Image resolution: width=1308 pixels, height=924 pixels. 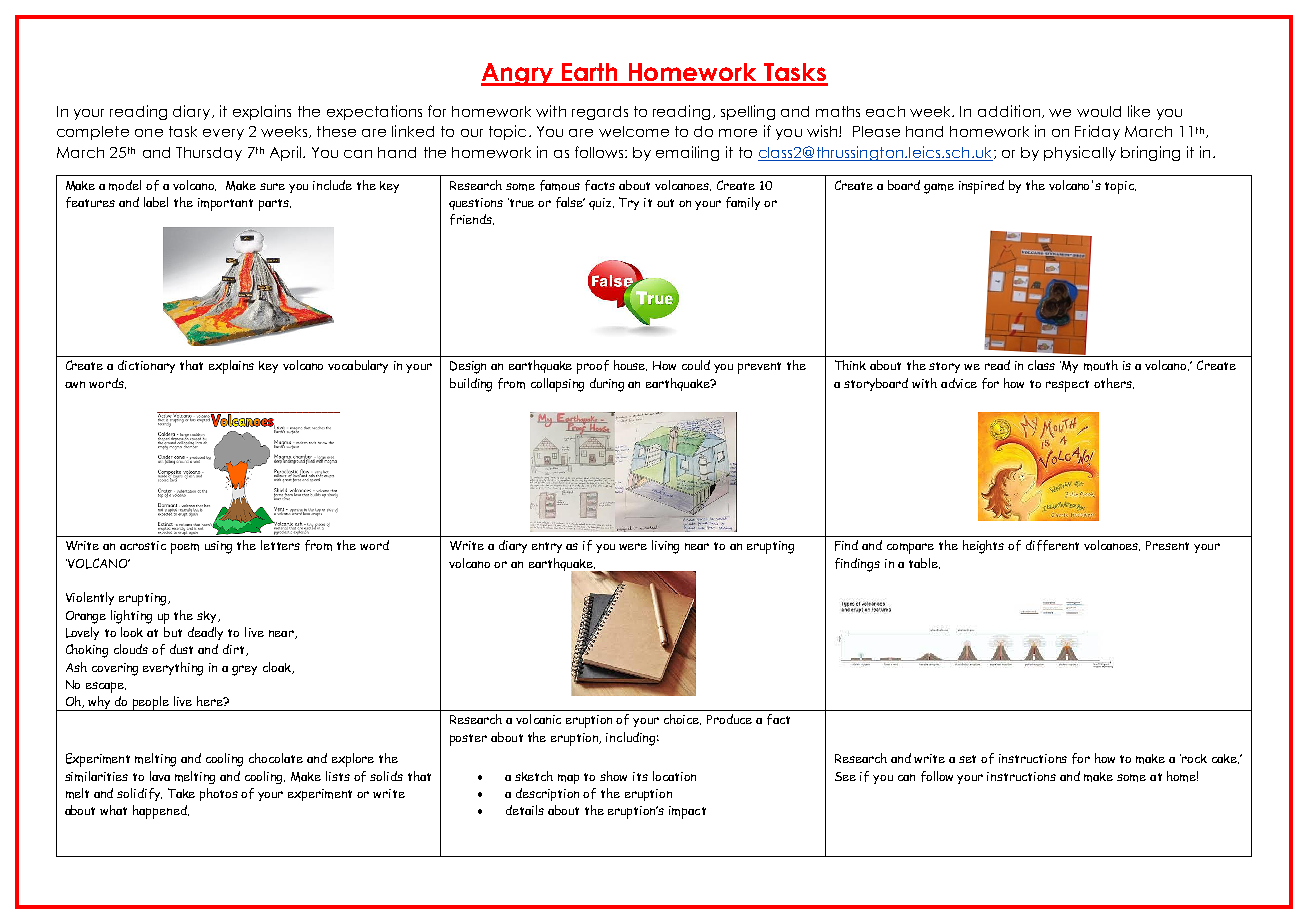 What do you see at coordinates (665, 547) in the page?
I see `living` at bounding box center [665, 547].
